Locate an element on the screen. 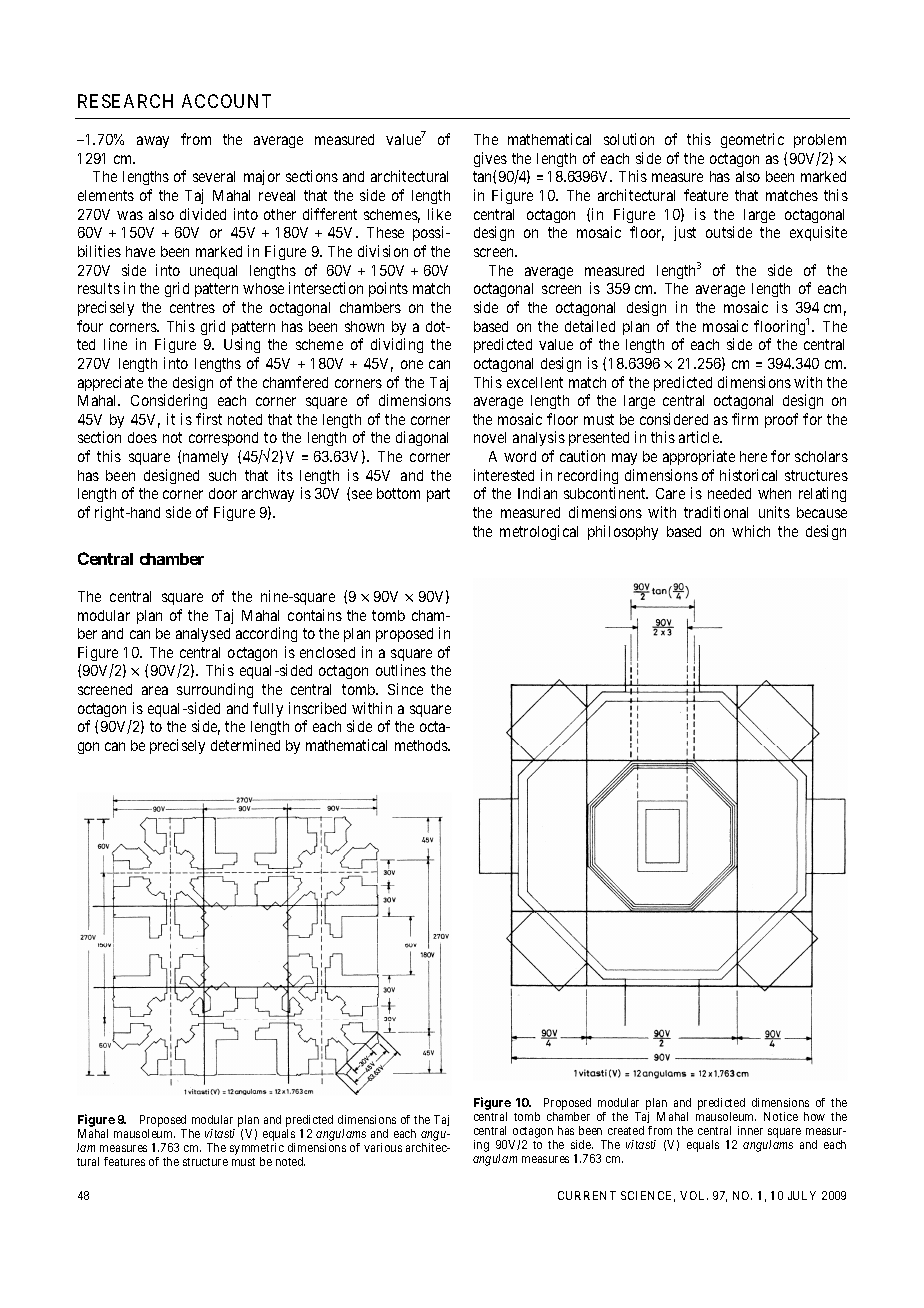 This screenshot has height=1308, width=924. firm is located at coordinates (745, 419).
